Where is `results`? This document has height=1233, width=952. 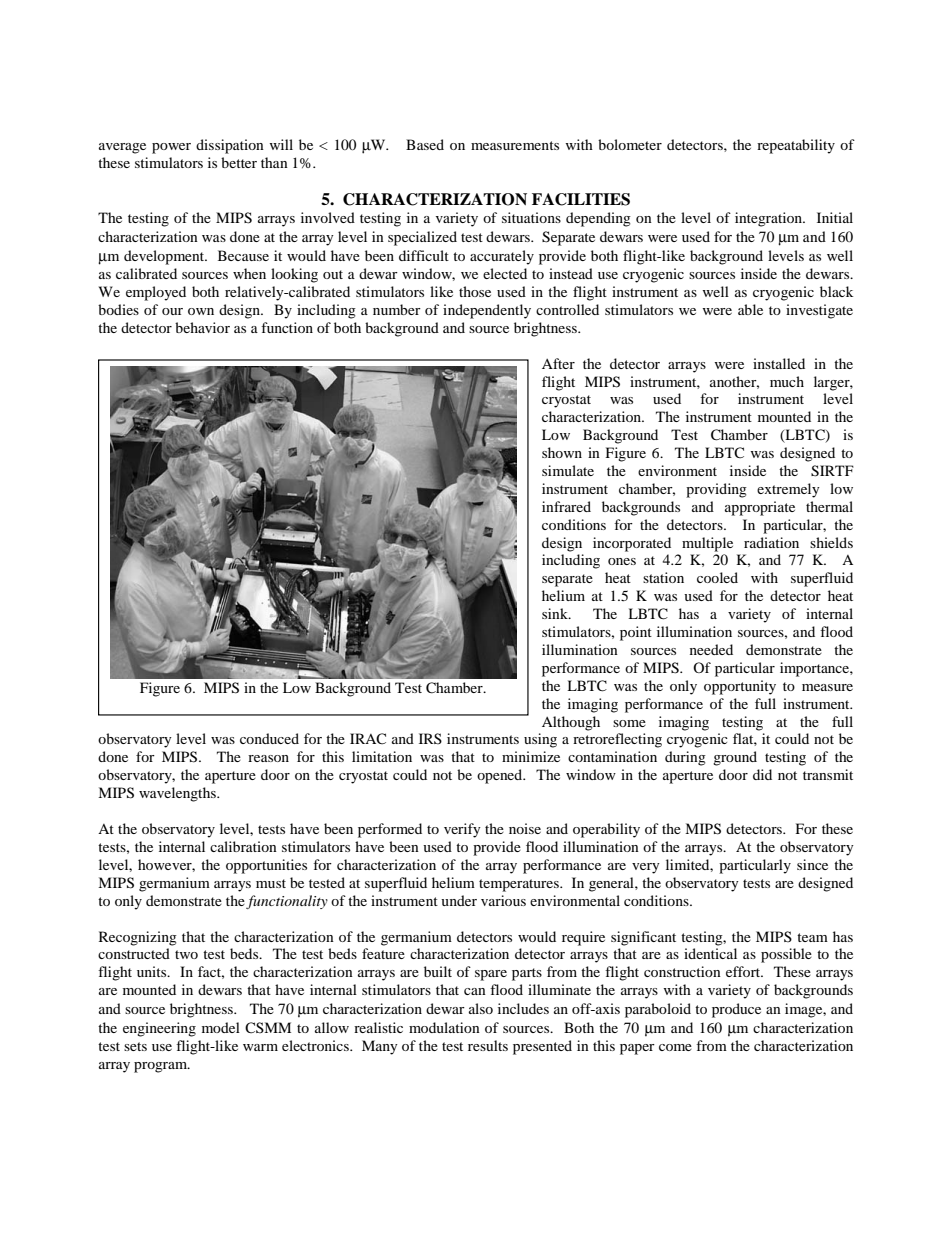
results is located at coordinates (488, 1045).
